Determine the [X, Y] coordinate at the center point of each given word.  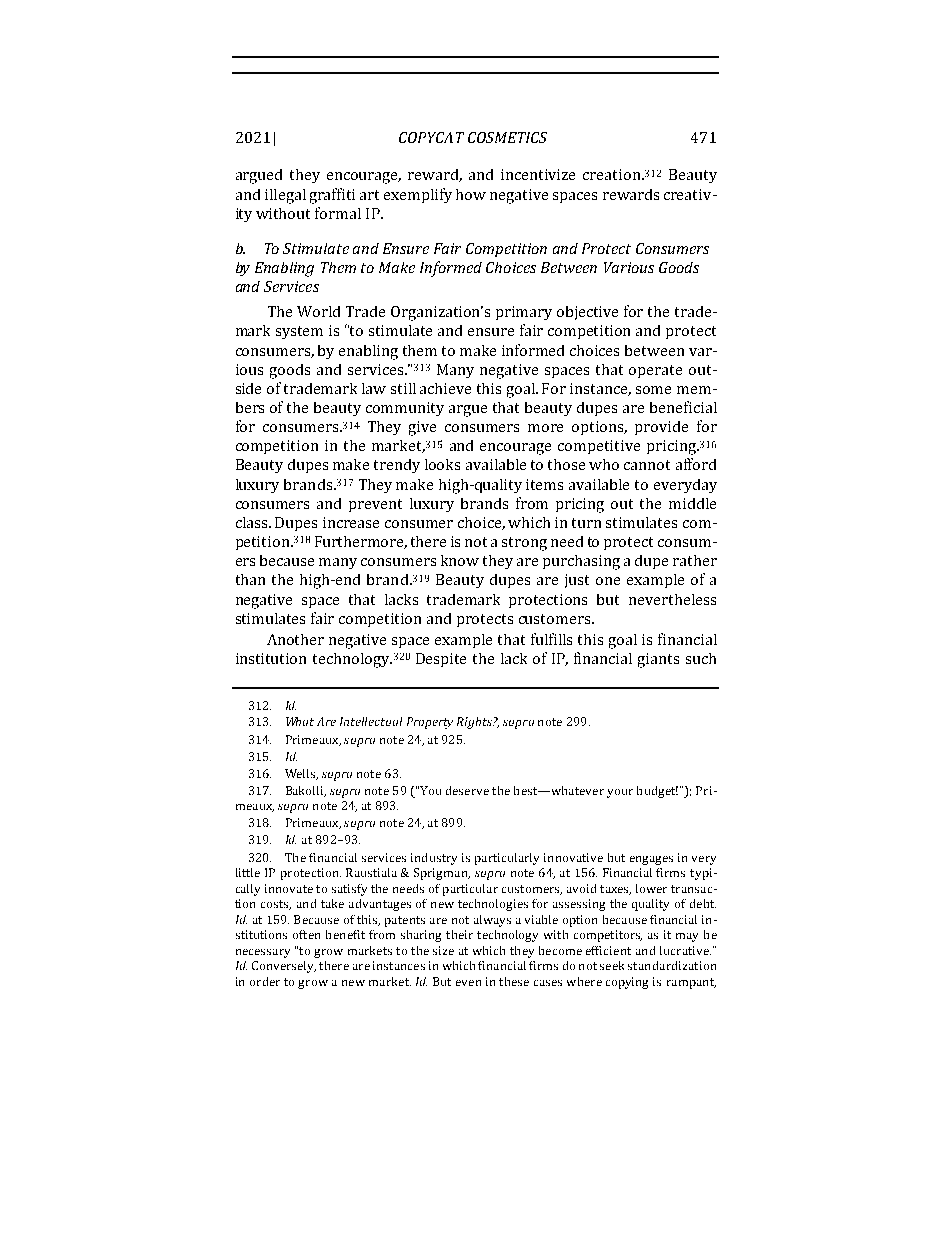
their [459, 934]
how [471, 194]
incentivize [538, 174]
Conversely [284, 967]
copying [627, 983]
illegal [285, 196]
